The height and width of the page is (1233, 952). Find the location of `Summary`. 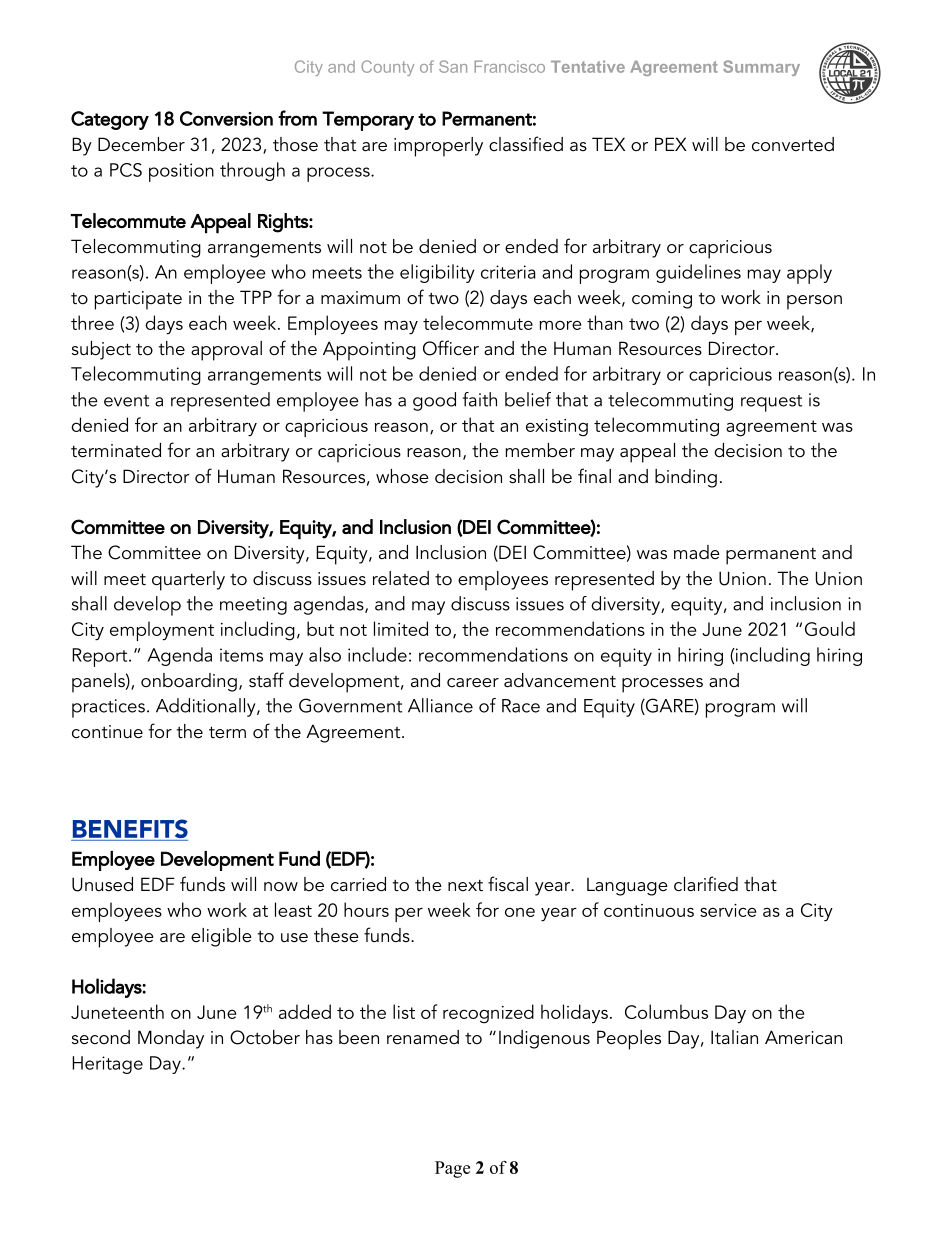

Summary is located at coordinates (761, 68).
